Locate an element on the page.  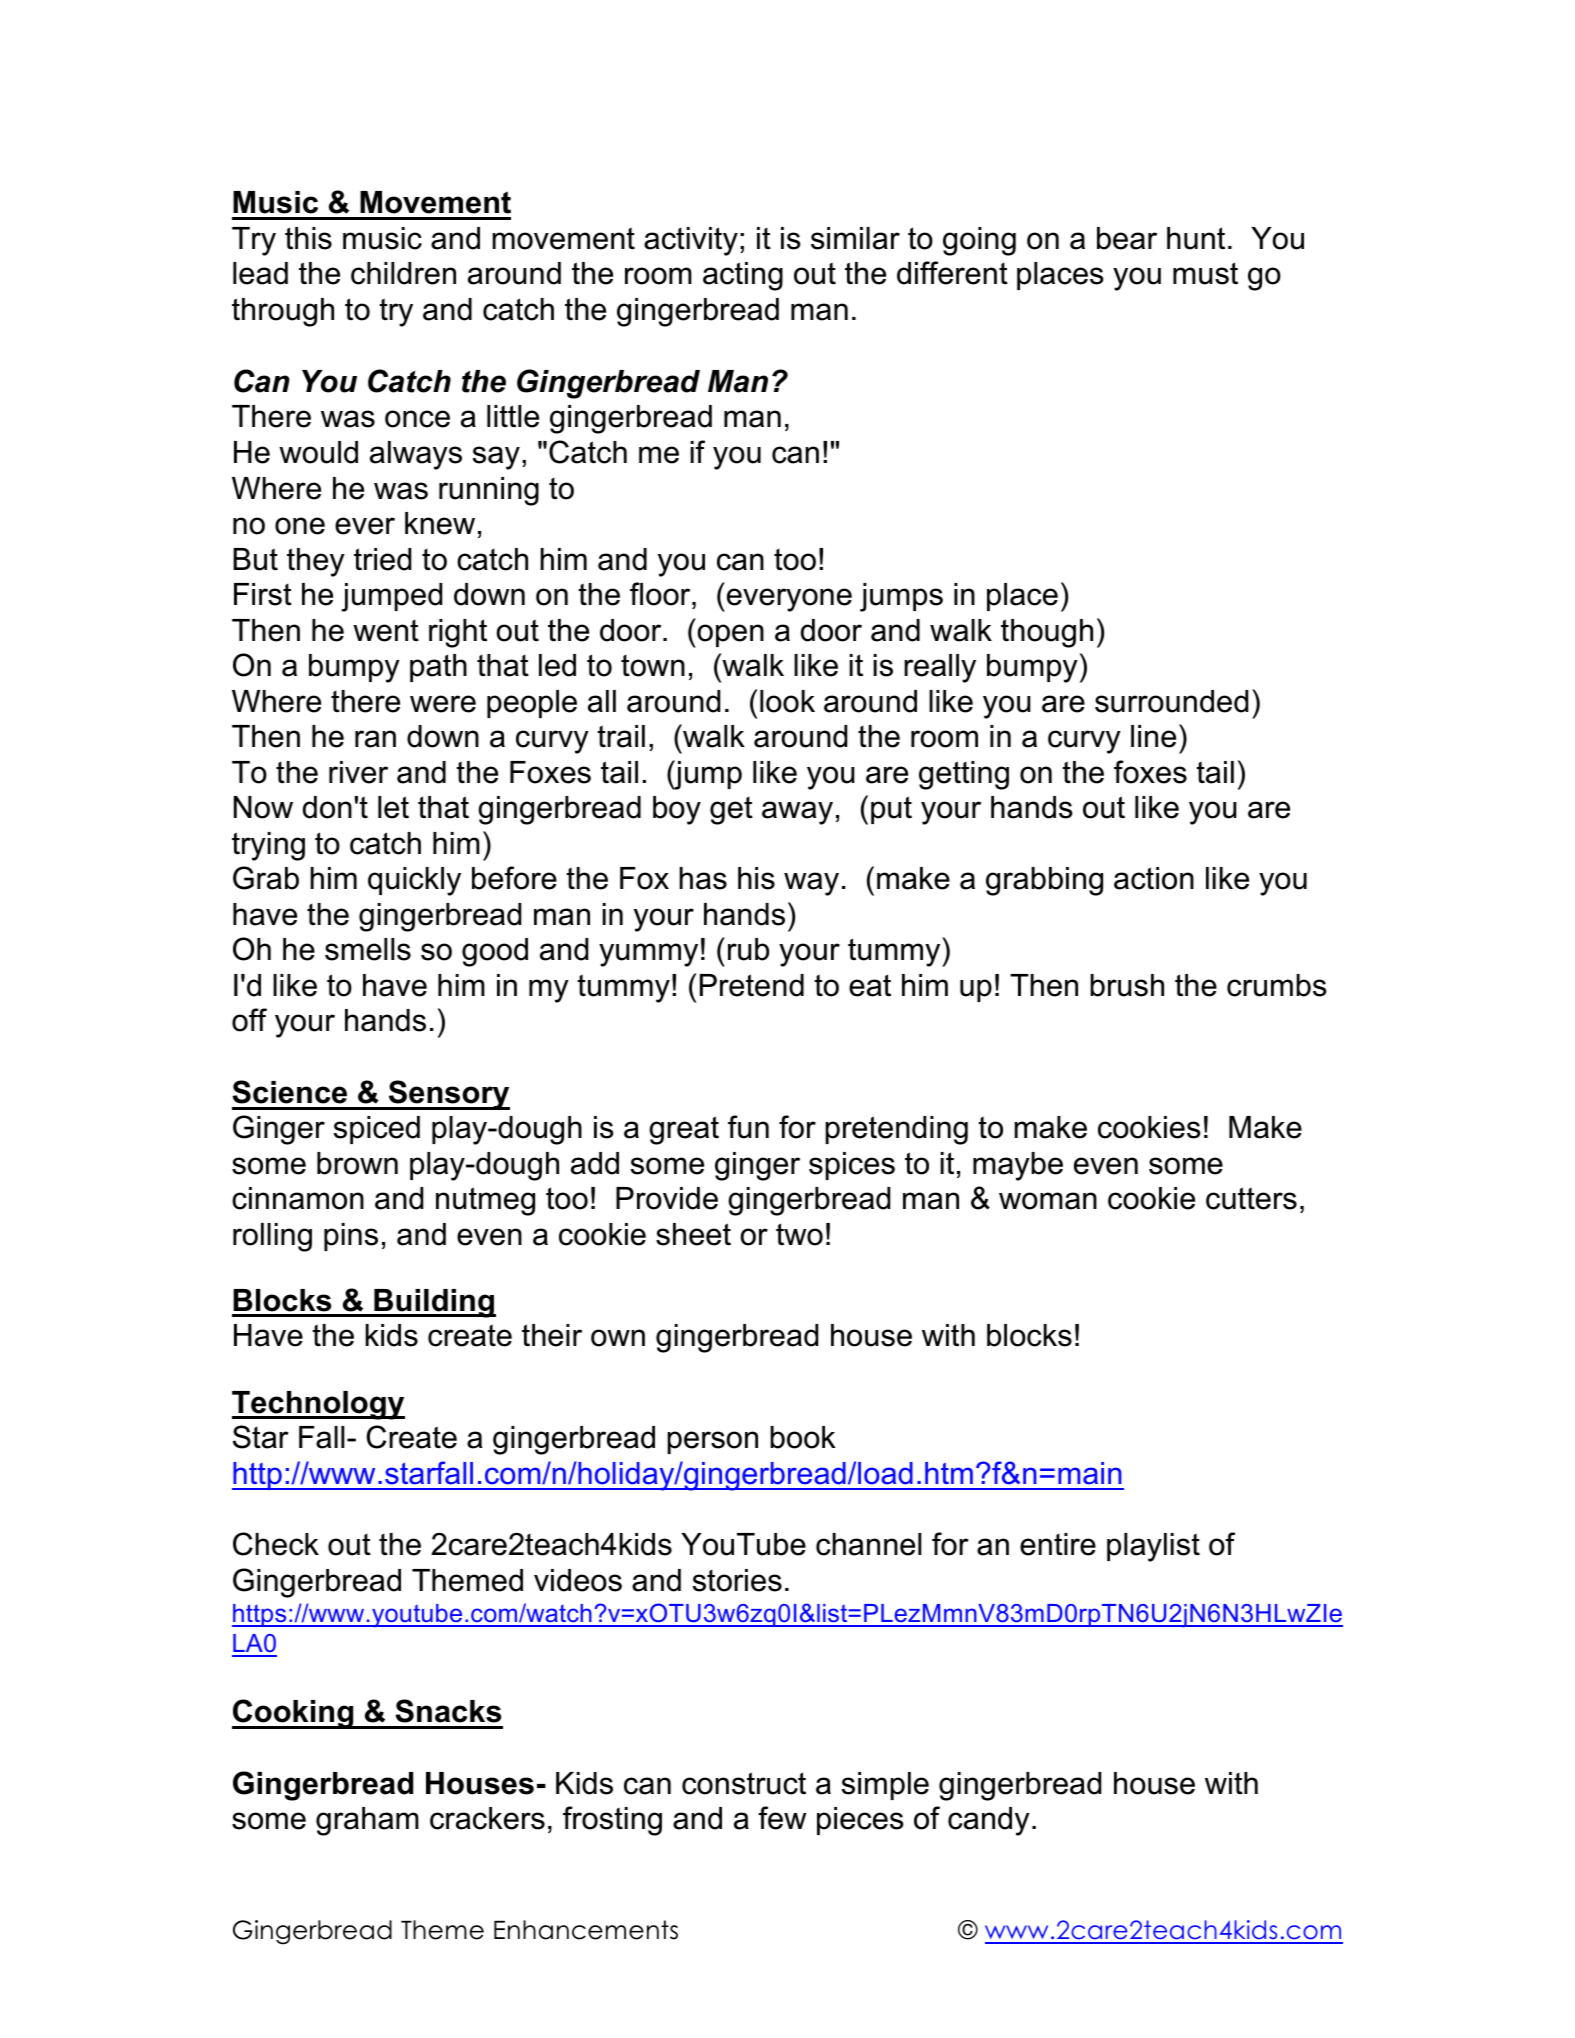
spiced is located at coordinates (377, 1130).
